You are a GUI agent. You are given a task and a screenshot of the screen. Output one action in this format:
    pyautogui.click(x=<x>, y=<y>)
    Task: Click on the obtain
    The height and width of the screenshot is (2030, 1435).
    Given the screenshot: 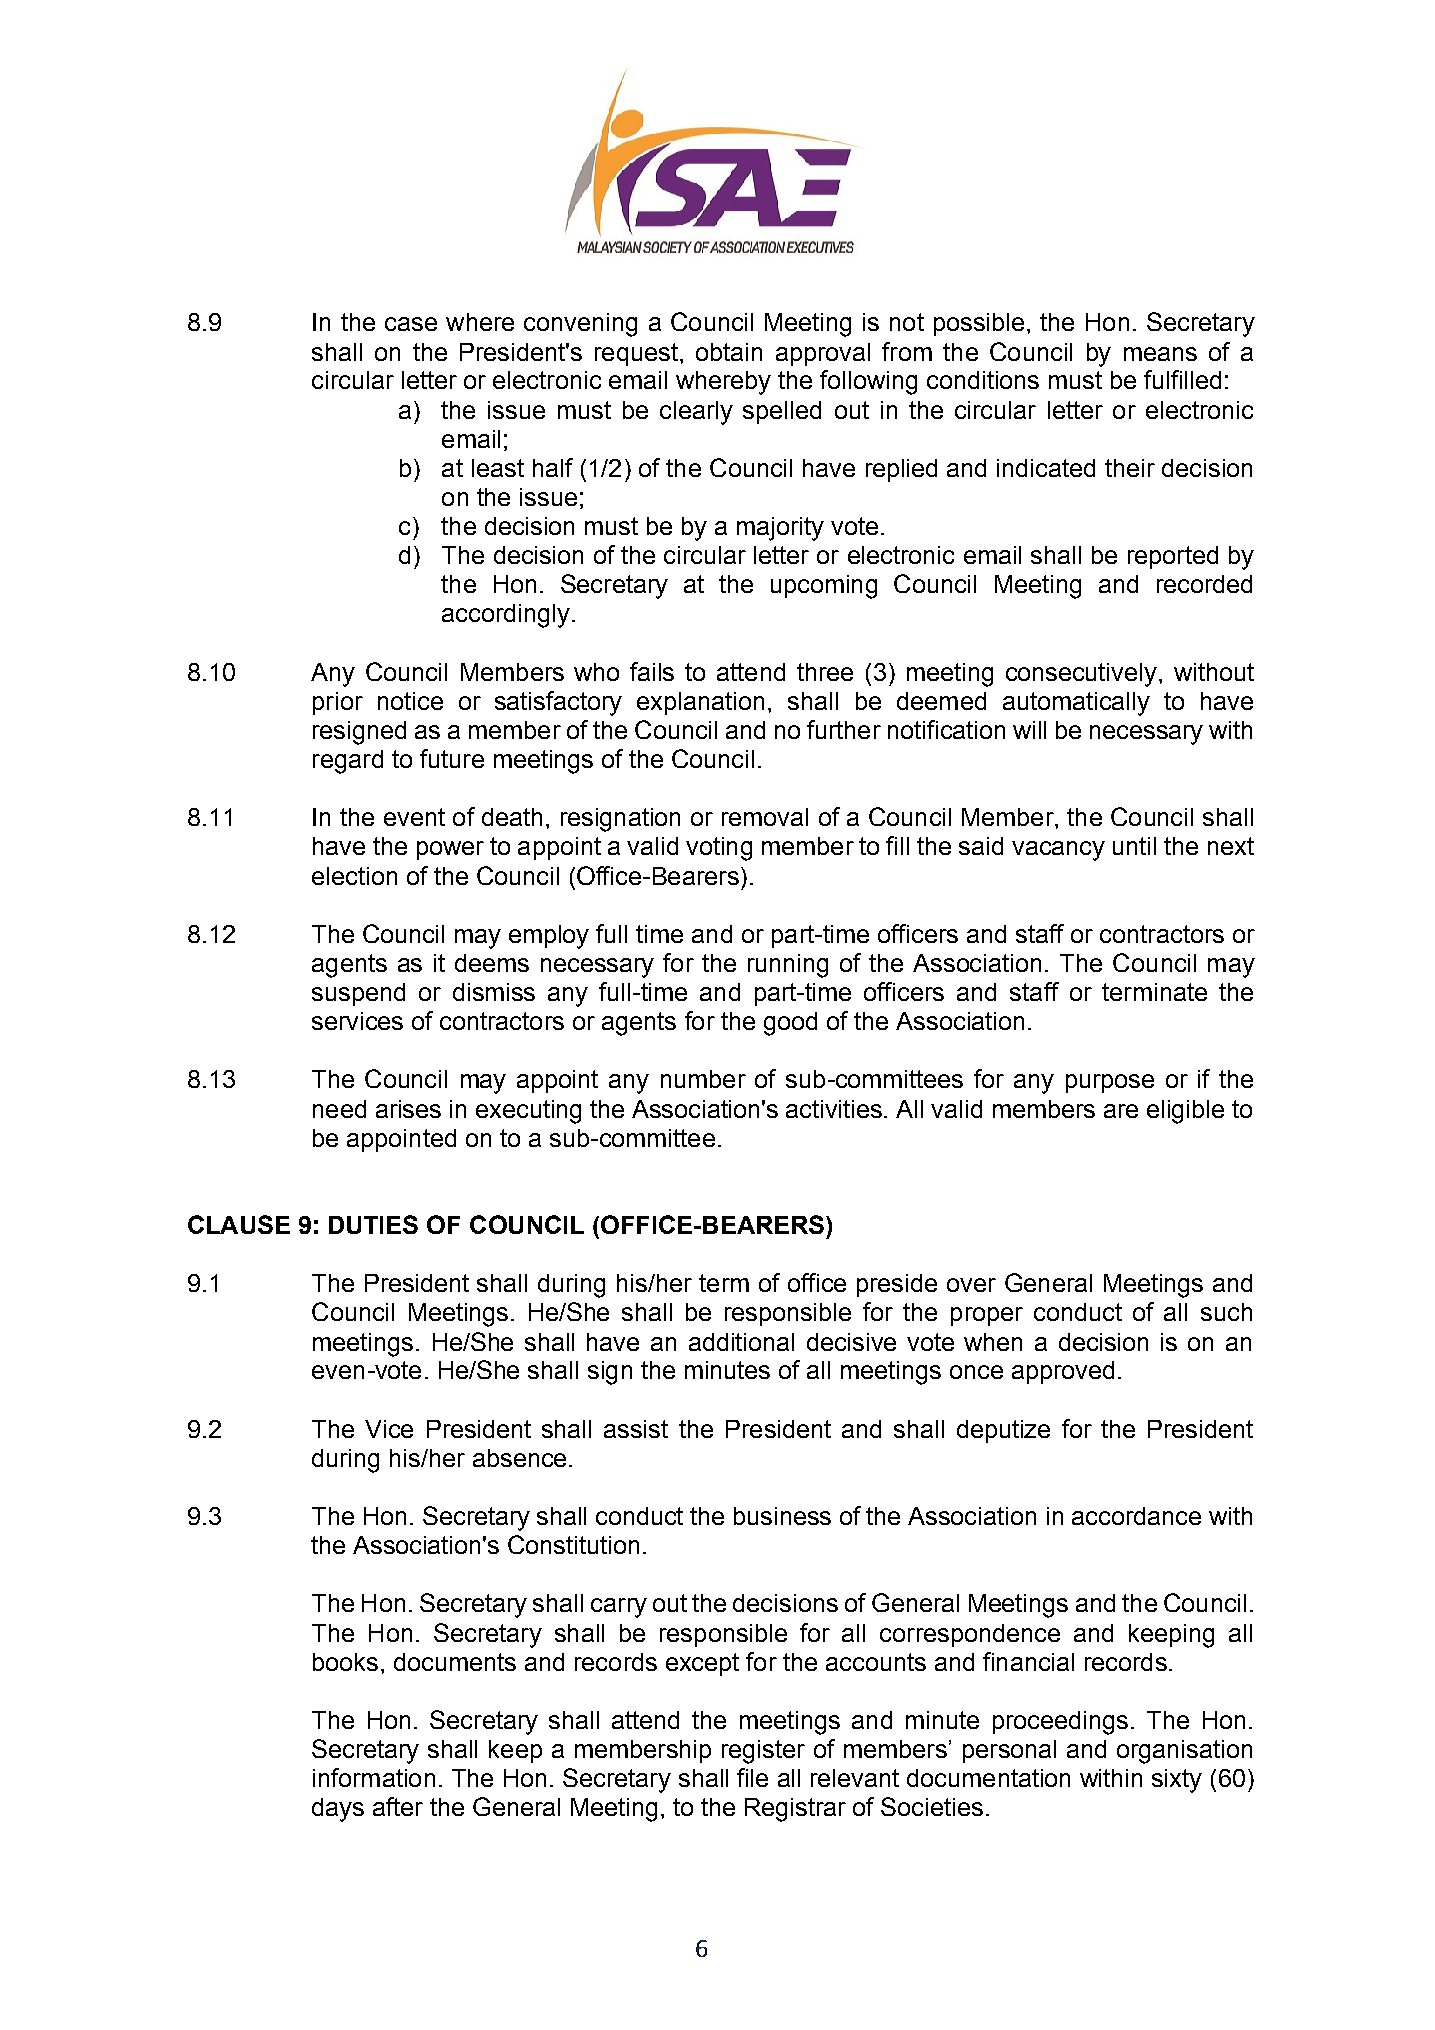 What is the action you would take?
    pyautogui.click(x=729, y=352)
